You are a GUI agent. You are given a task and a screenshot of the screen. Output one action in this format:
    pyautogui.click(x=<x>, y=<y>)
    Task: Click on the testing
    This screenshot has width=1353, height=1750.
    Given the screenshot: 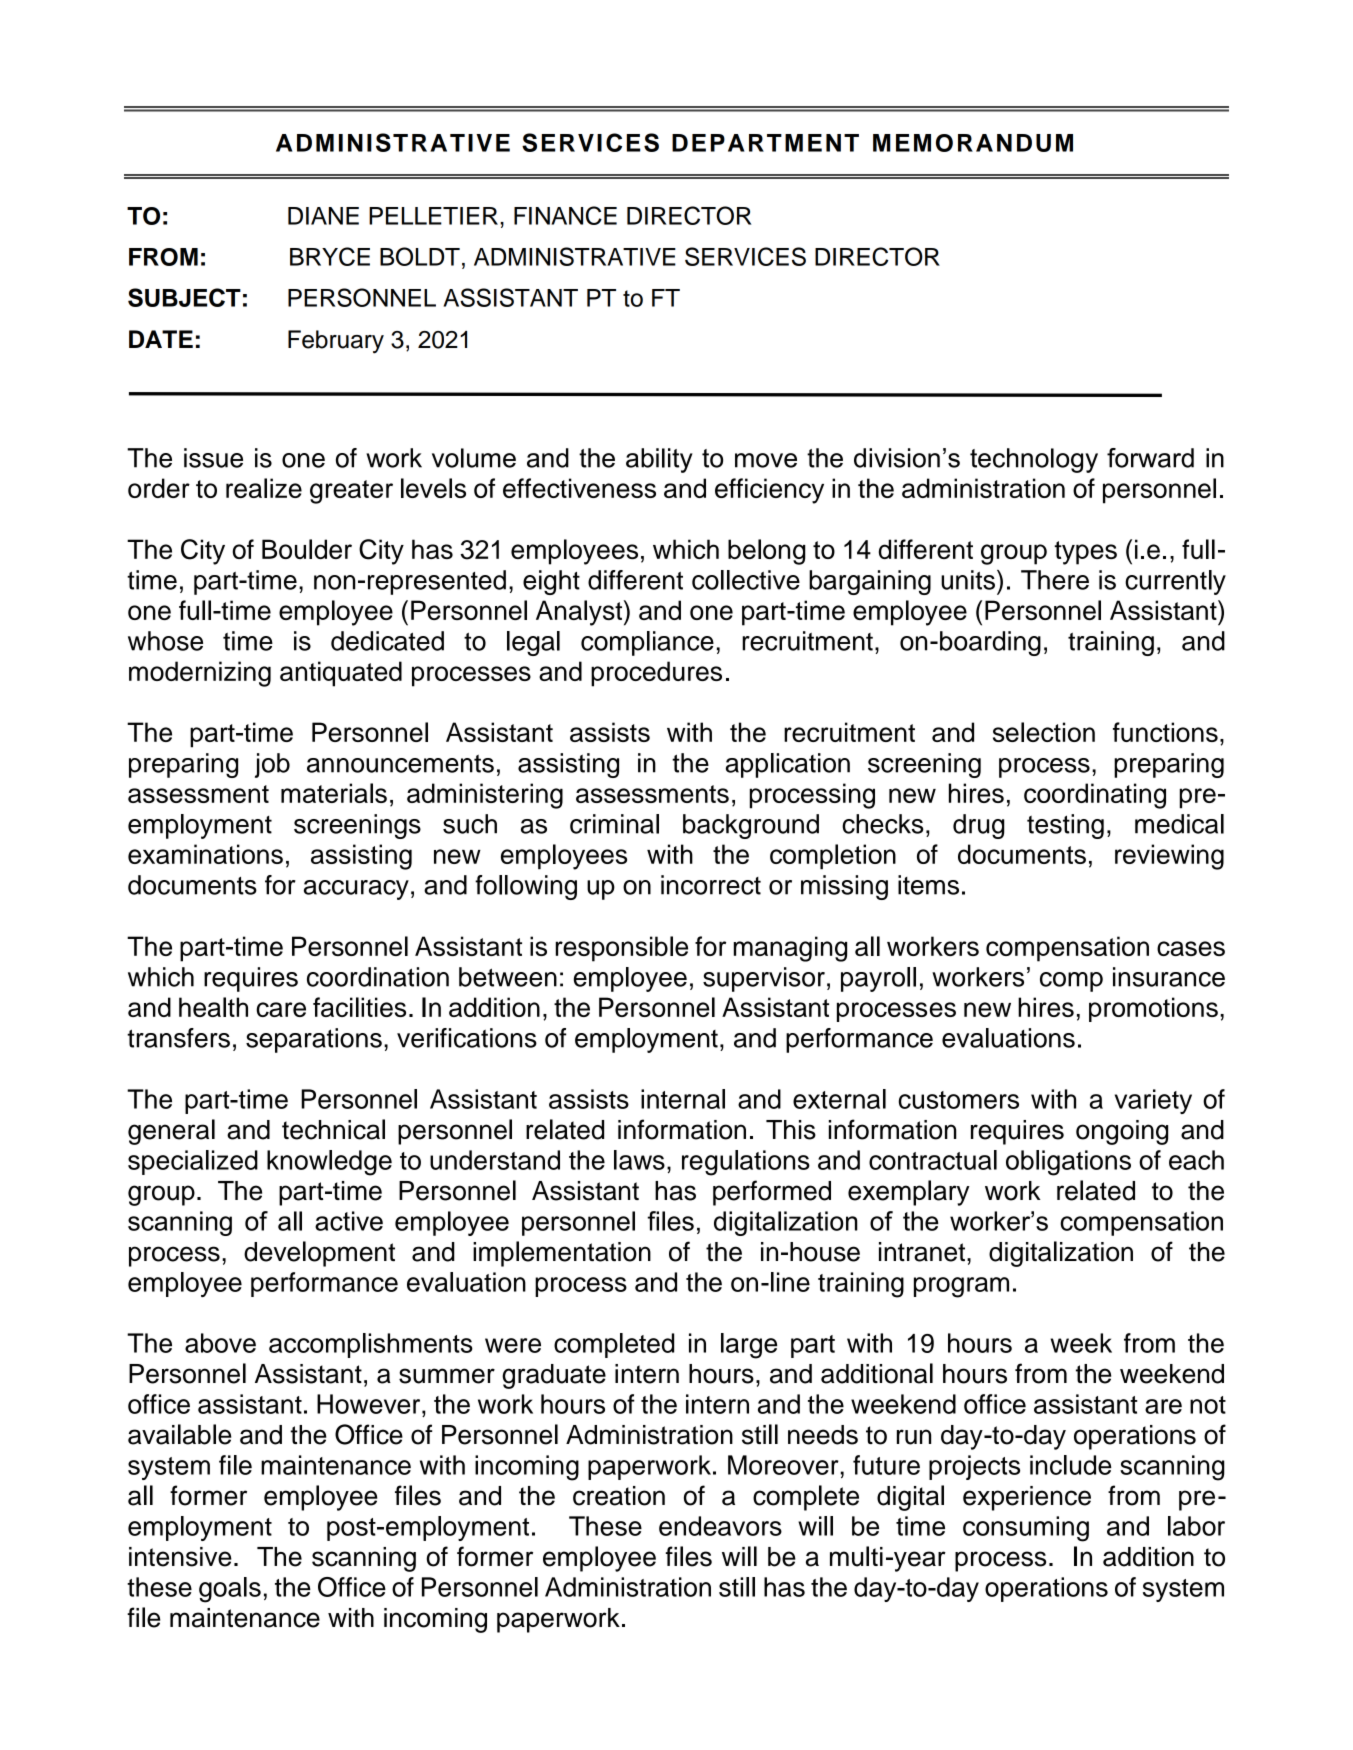 What is the action you would take?
    pyautogui.click(x=1065, y=826)
